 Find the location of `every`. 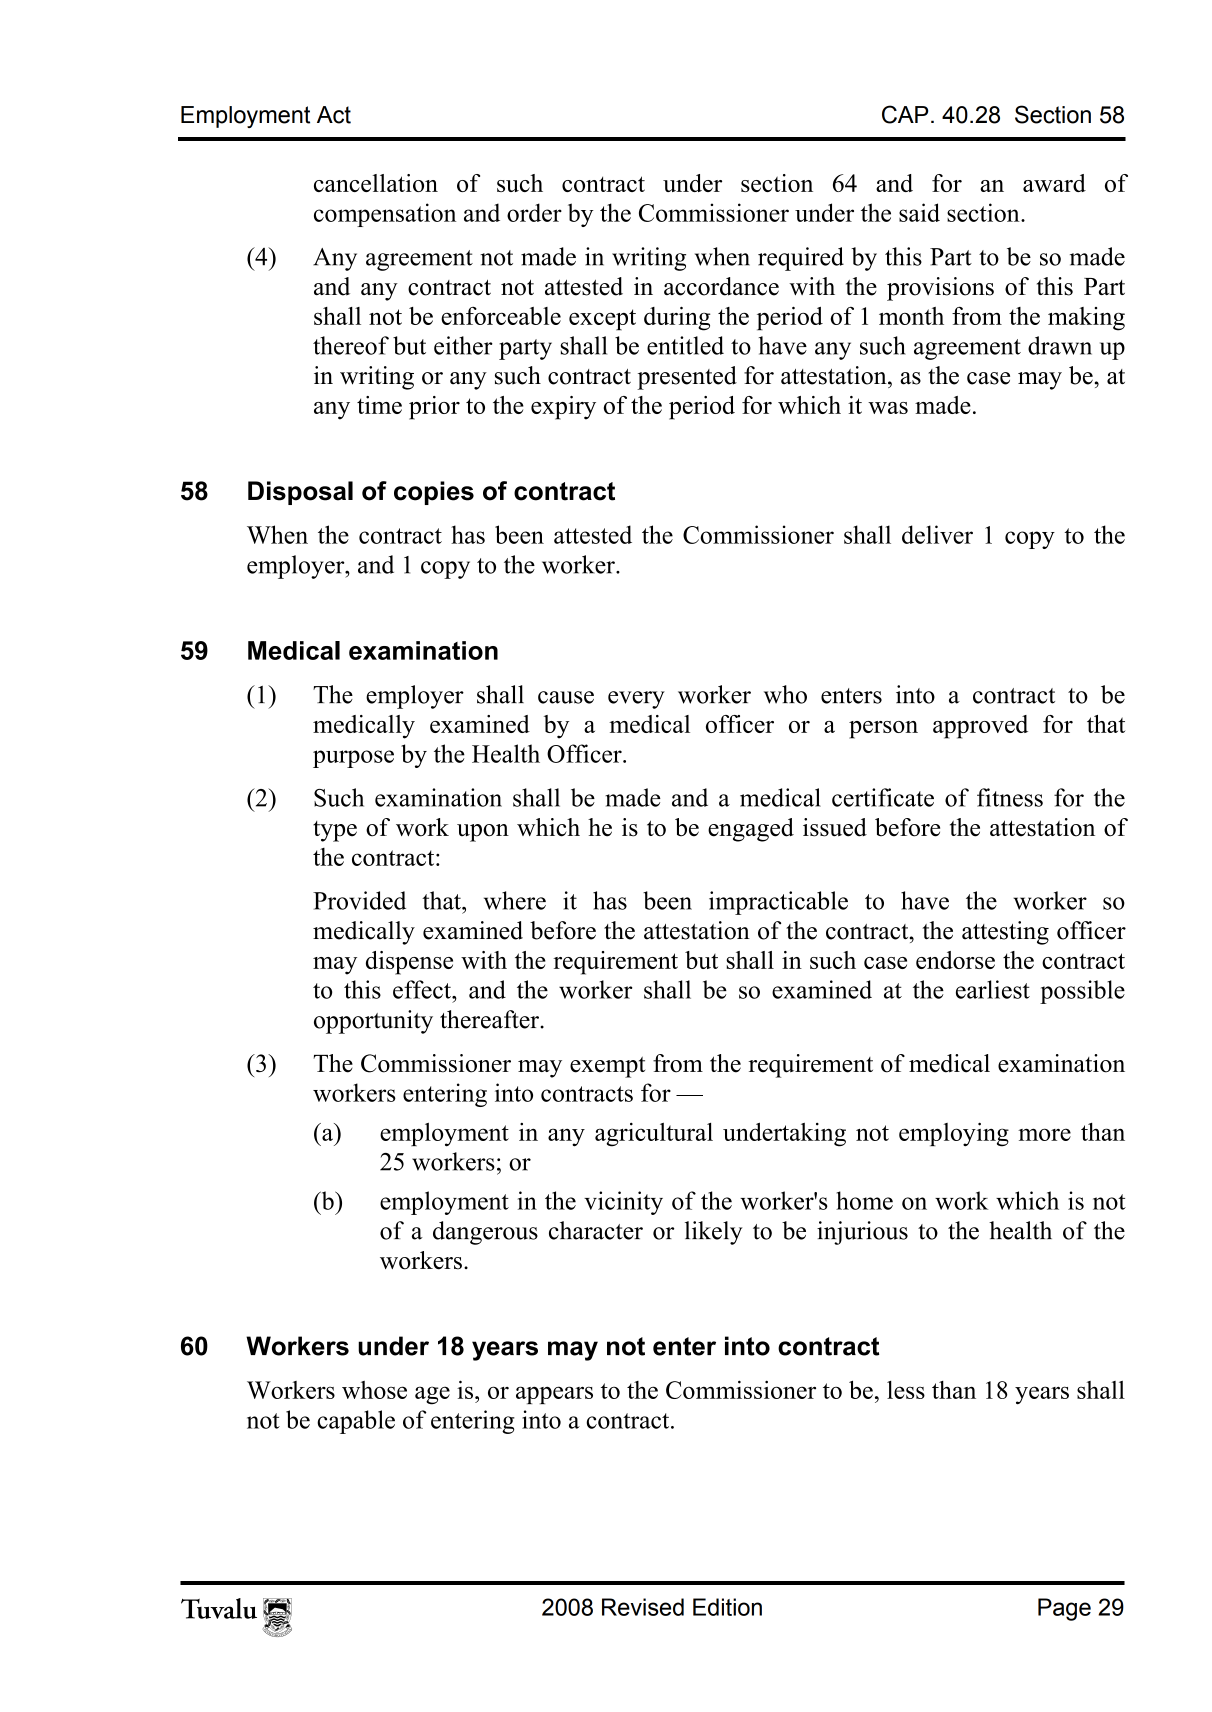

every is located at coordinates (636, 700).
